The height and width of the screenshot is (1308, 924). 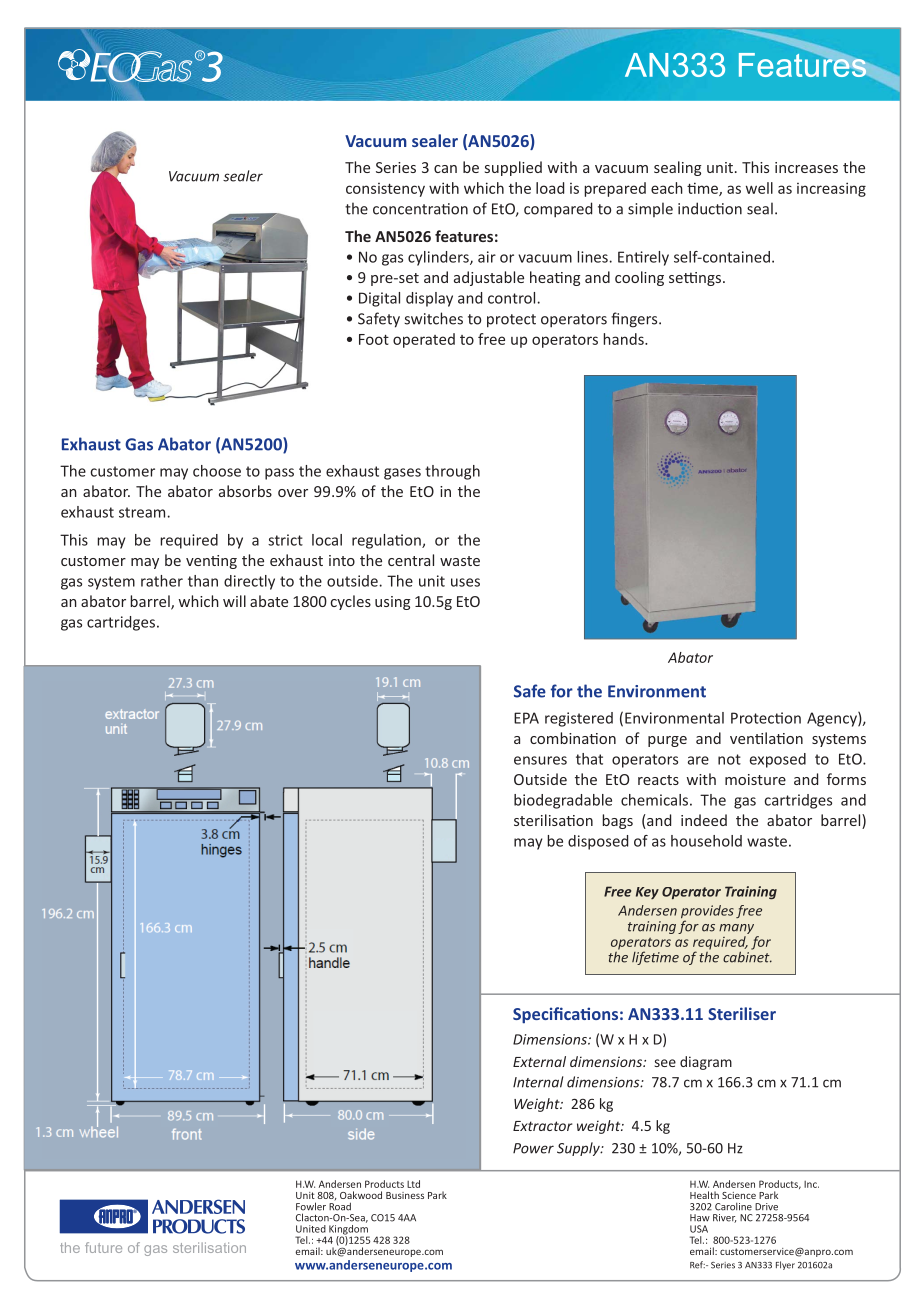 What do you see at coordinates (385, 190) in the screenshot?
I see `consistency` at bounding box center [385, 190].
